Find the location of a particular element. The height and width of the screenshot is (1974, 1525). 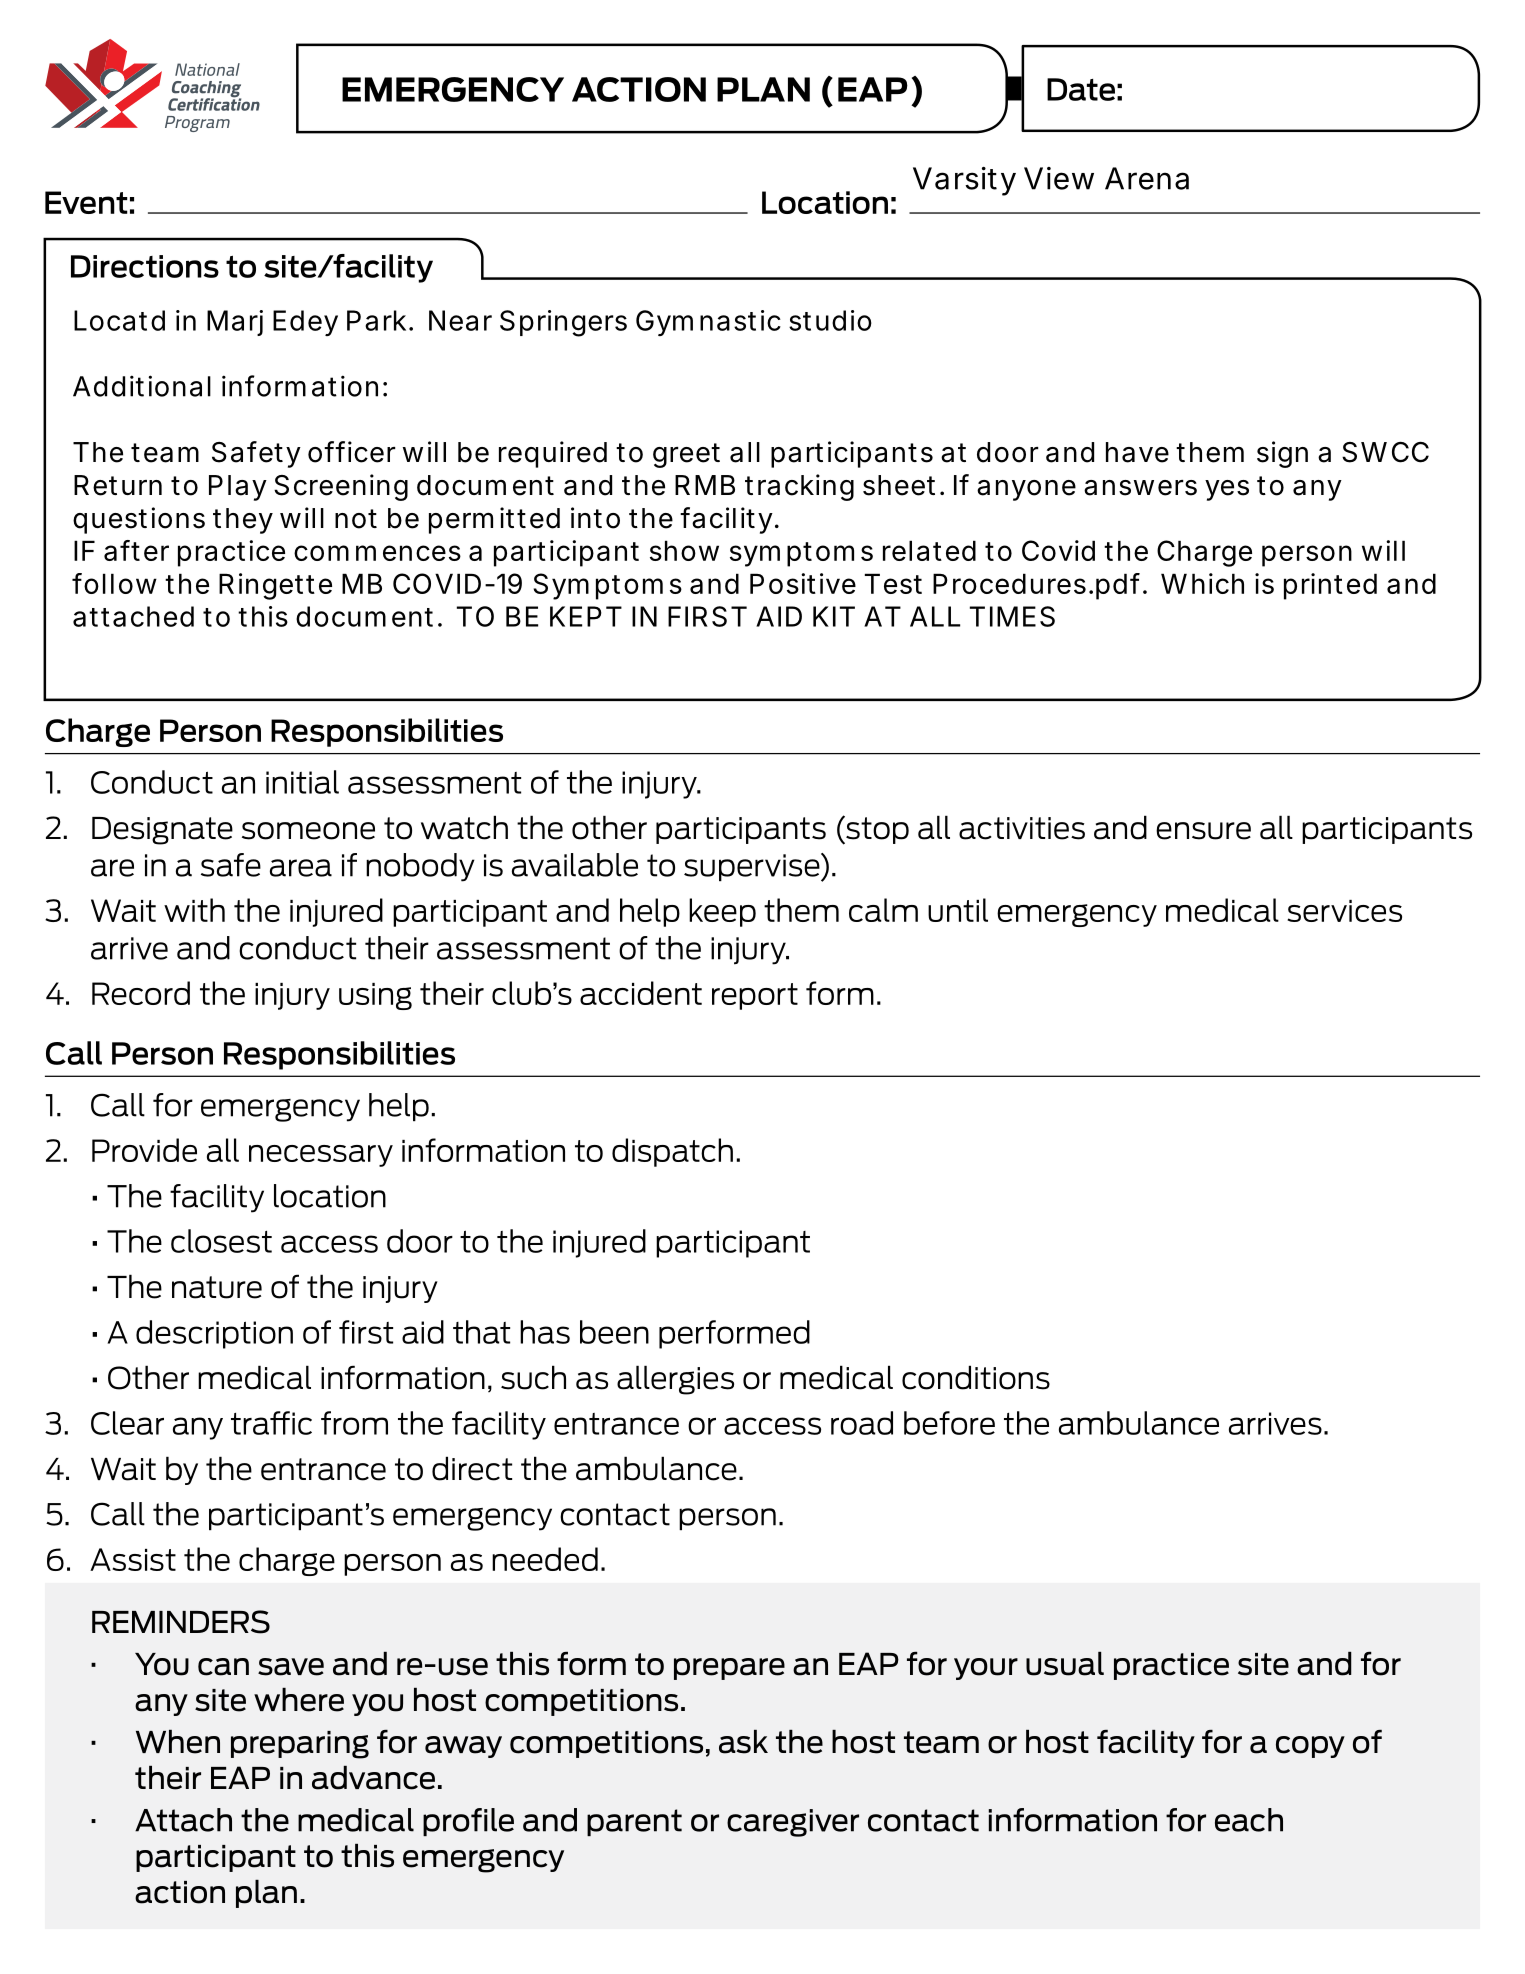

Marj is located at coordinates (235, 323).
